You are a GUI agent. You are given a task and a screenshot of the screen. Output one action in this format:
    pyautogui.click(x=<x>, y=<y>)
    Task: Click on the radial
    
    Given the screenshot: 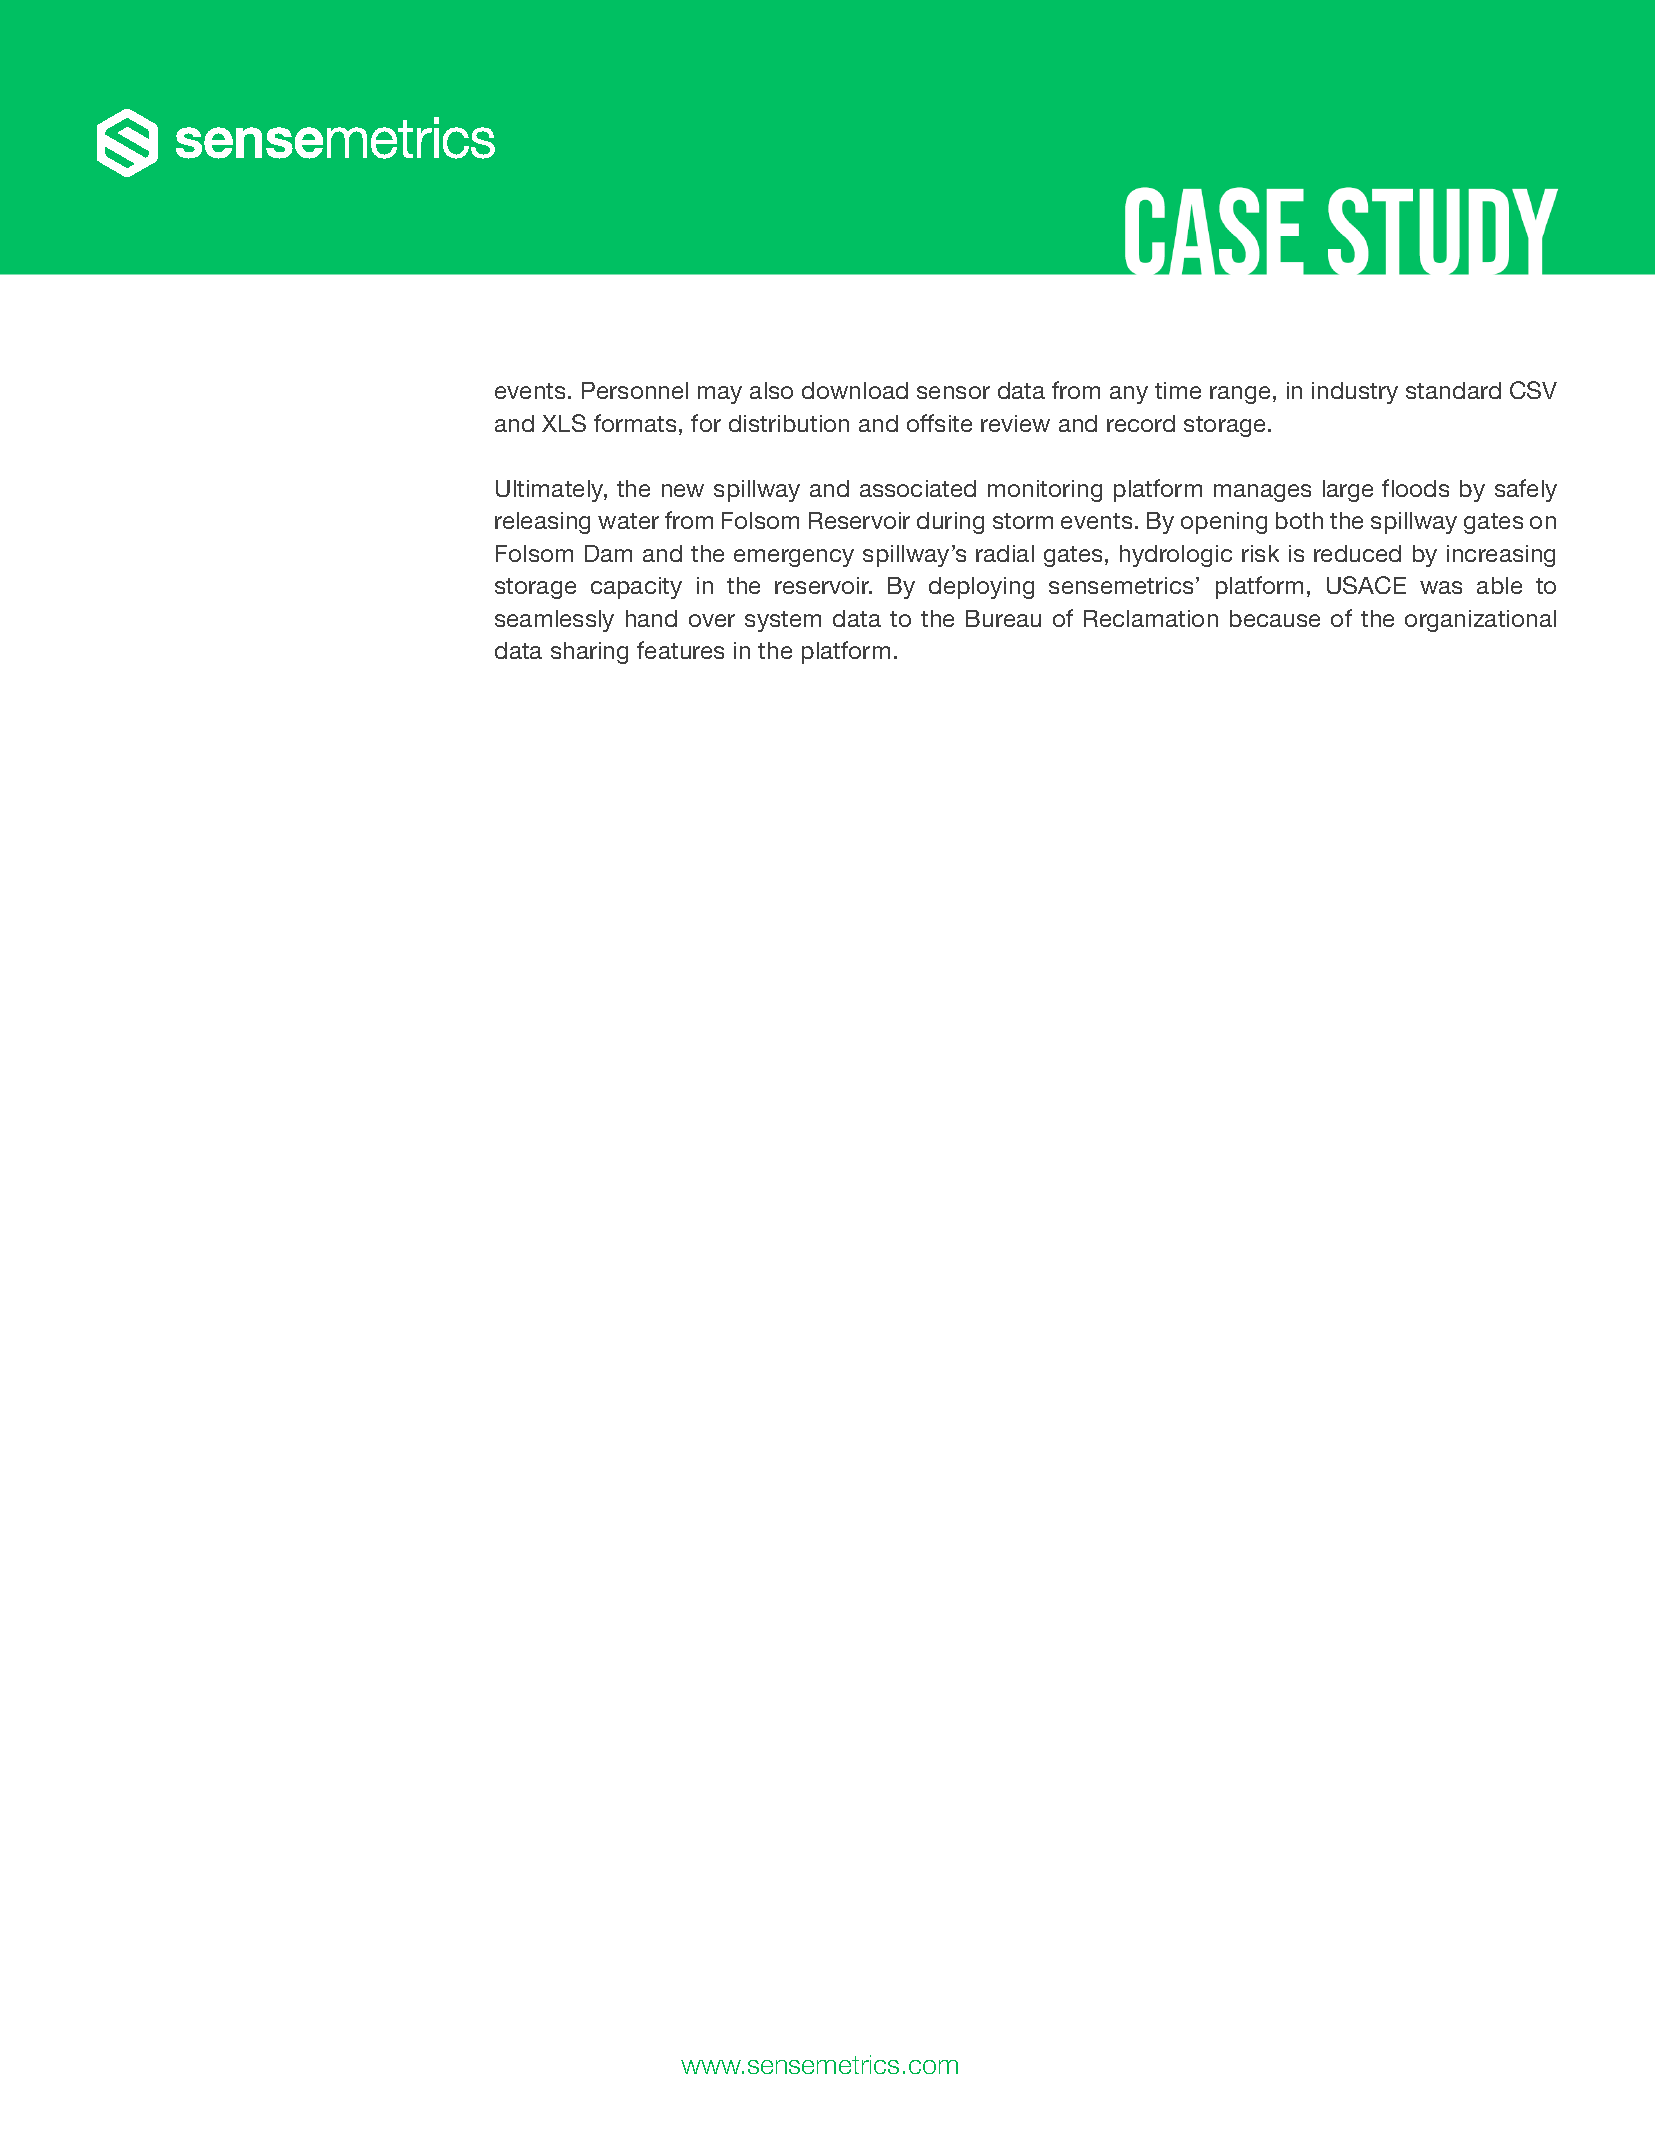 What is the action you would take?
    pyautogui.click(x=1005, y=553)
